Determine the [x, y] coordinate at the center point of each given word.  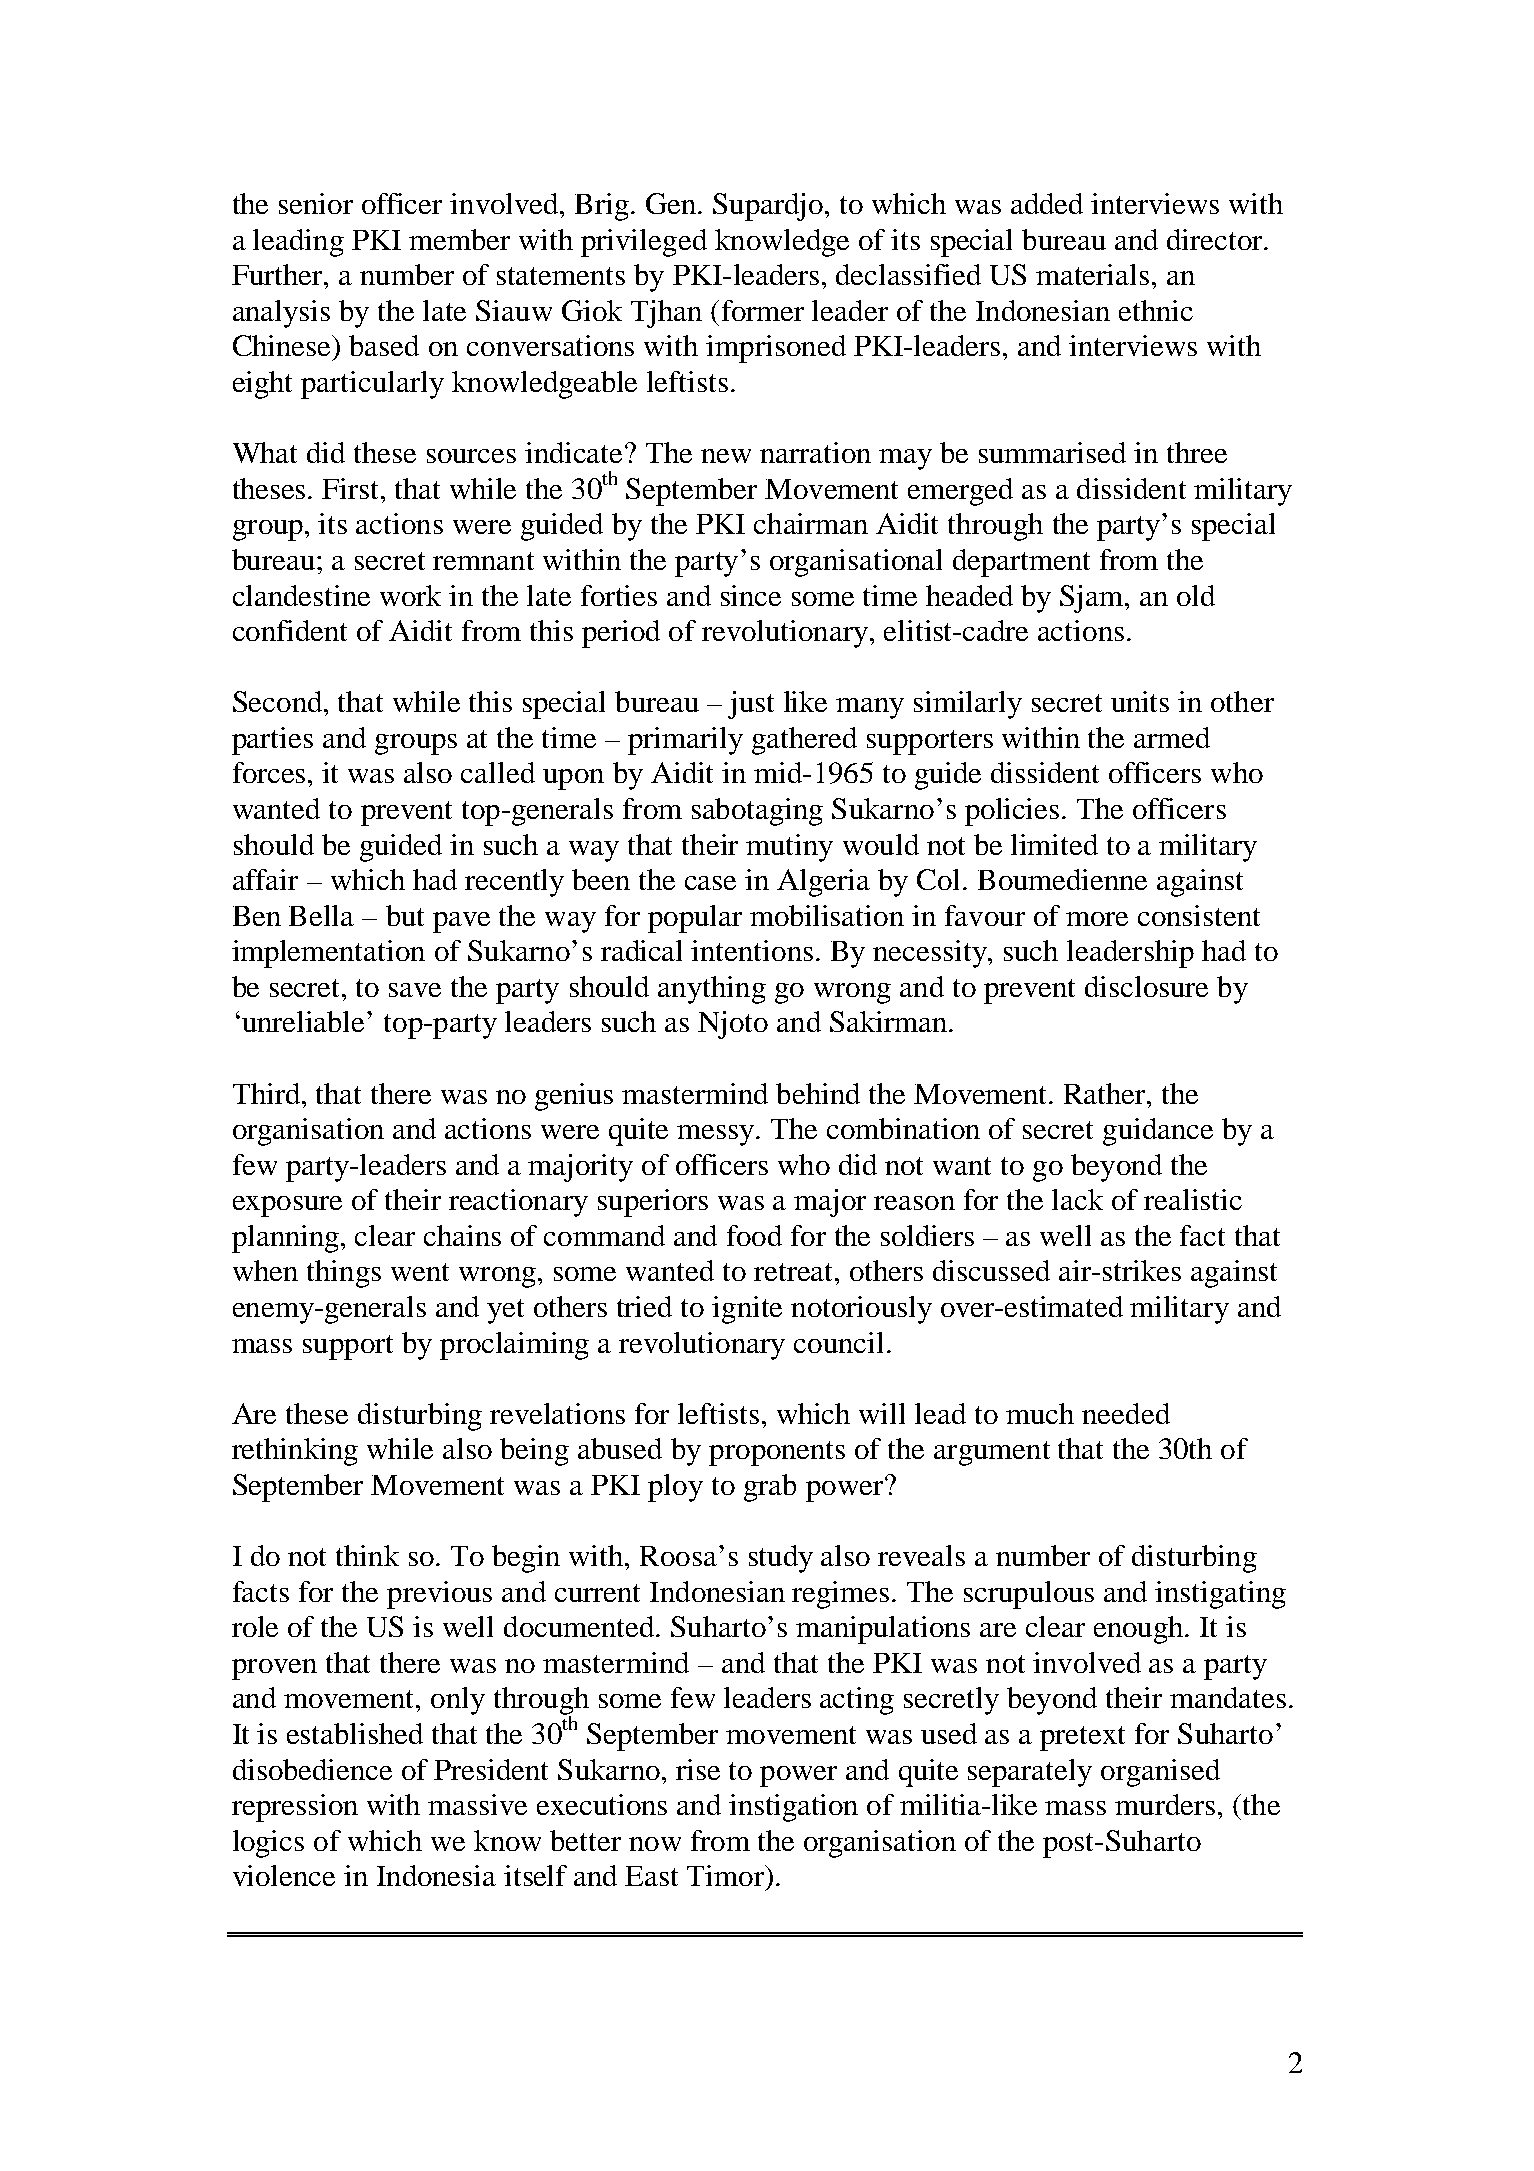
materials [1092, 274]
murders [1165, 1804]
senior [316, 203]
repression [295, 1808]
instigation [793, 1808]
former [763, 310]
